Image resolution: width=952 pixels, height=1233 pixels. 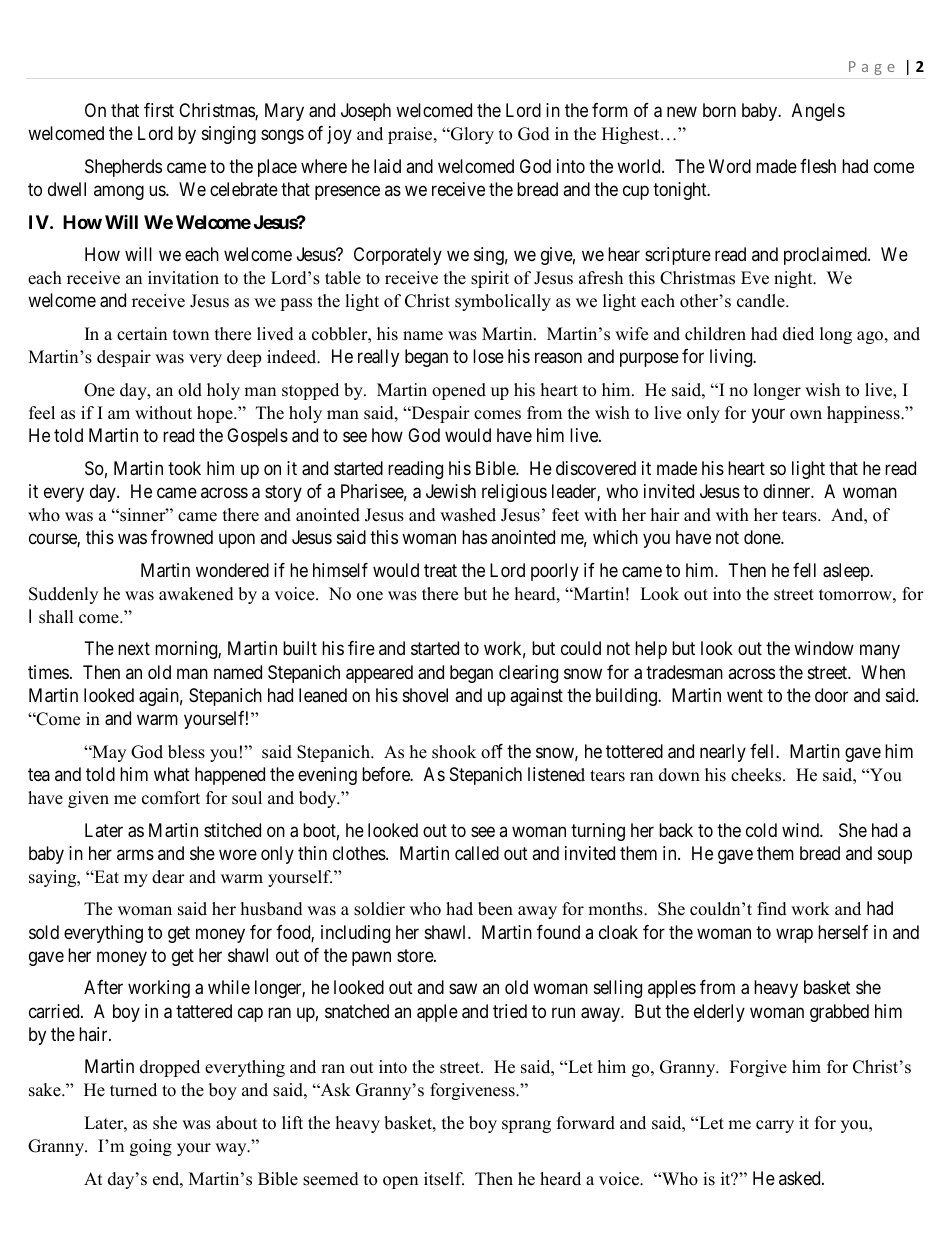 What do you see at coordinates (761, 830) in the screenshot?
I see `cold` at bounding box center [761, 830].
